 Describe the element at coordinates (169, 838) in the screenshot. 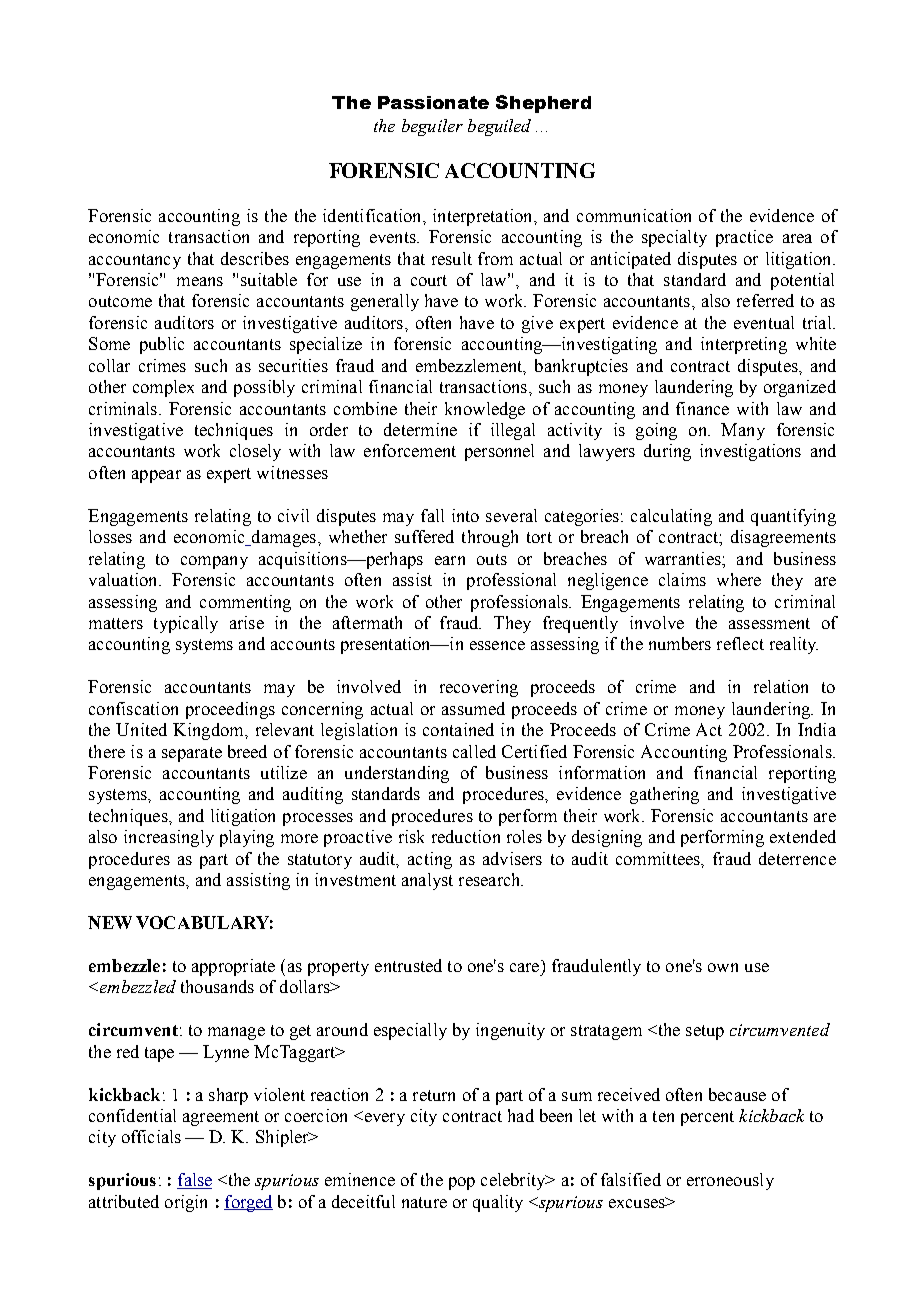

I see `increasingly` at that location.
